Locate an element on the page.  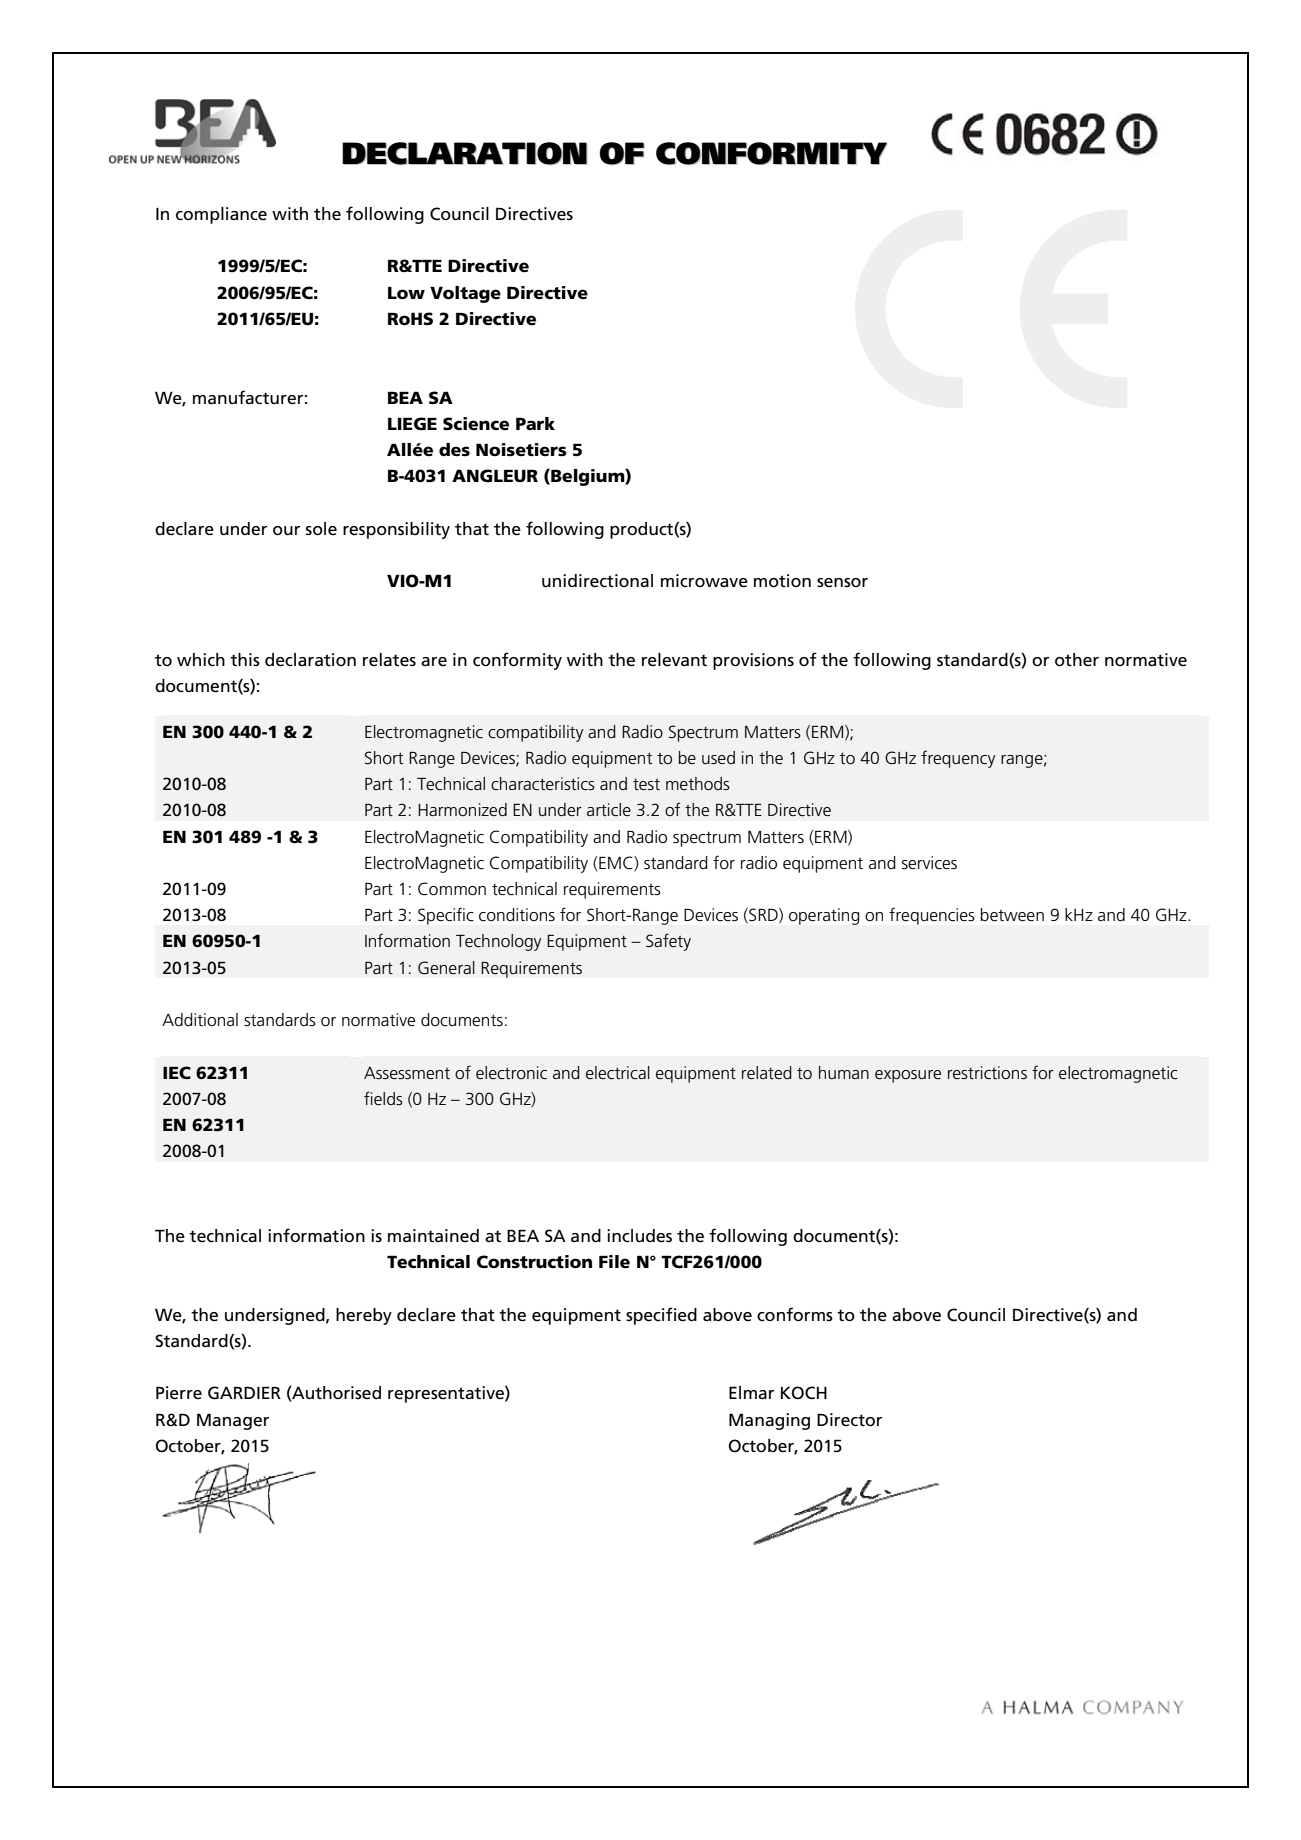
Park is located at coordinates (535, 423).
